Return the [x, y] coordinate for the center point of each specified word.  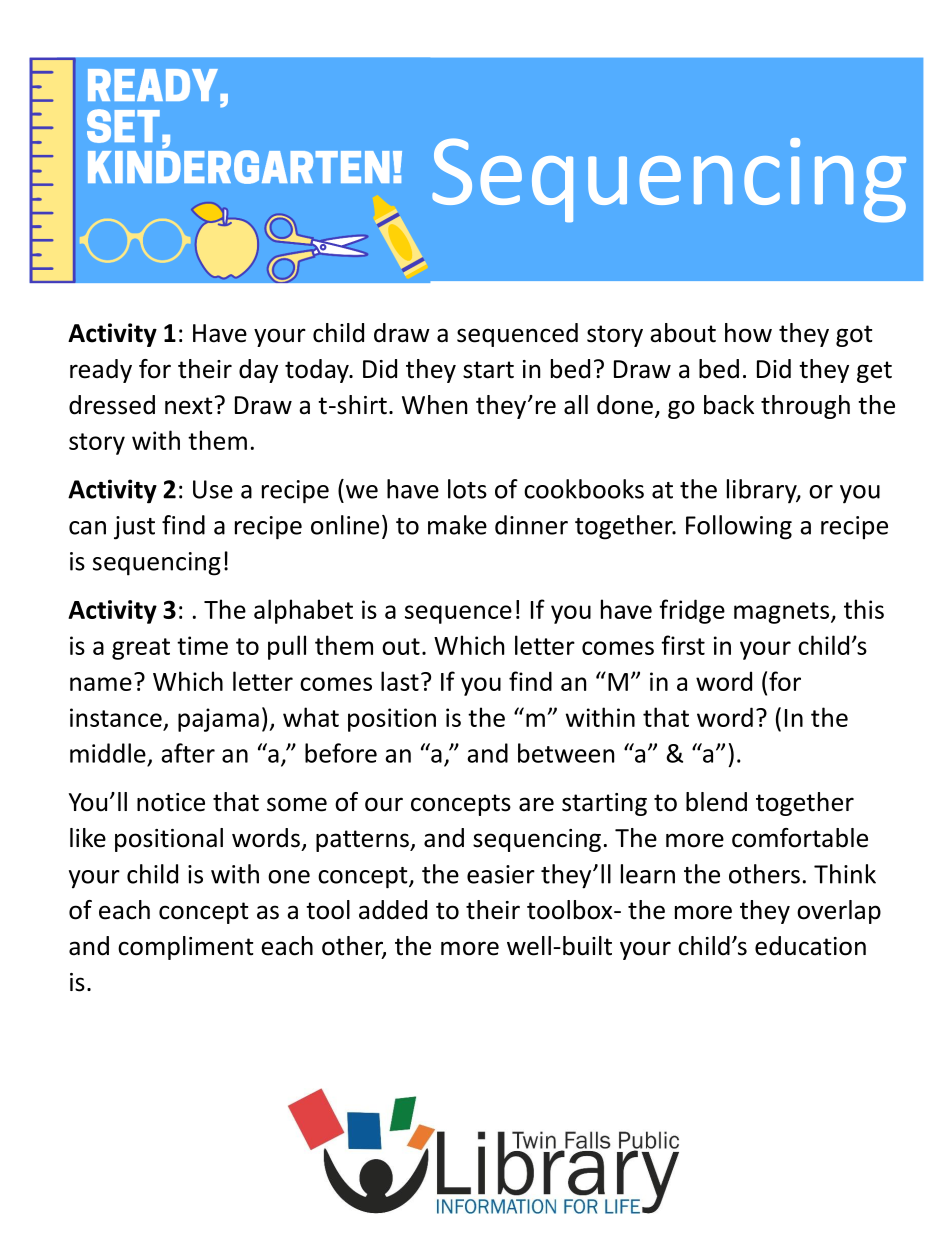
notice [171, 802]
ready [101, 371]
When [434, 405]
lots [467, 489]
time [202, 645]
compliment [186, 948]
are [536, 804]
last [400, 681]
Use [213, 489]
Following [739, 527]
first [683, 645]
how [748, 333]
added [393, 910]
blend [716, 802]
